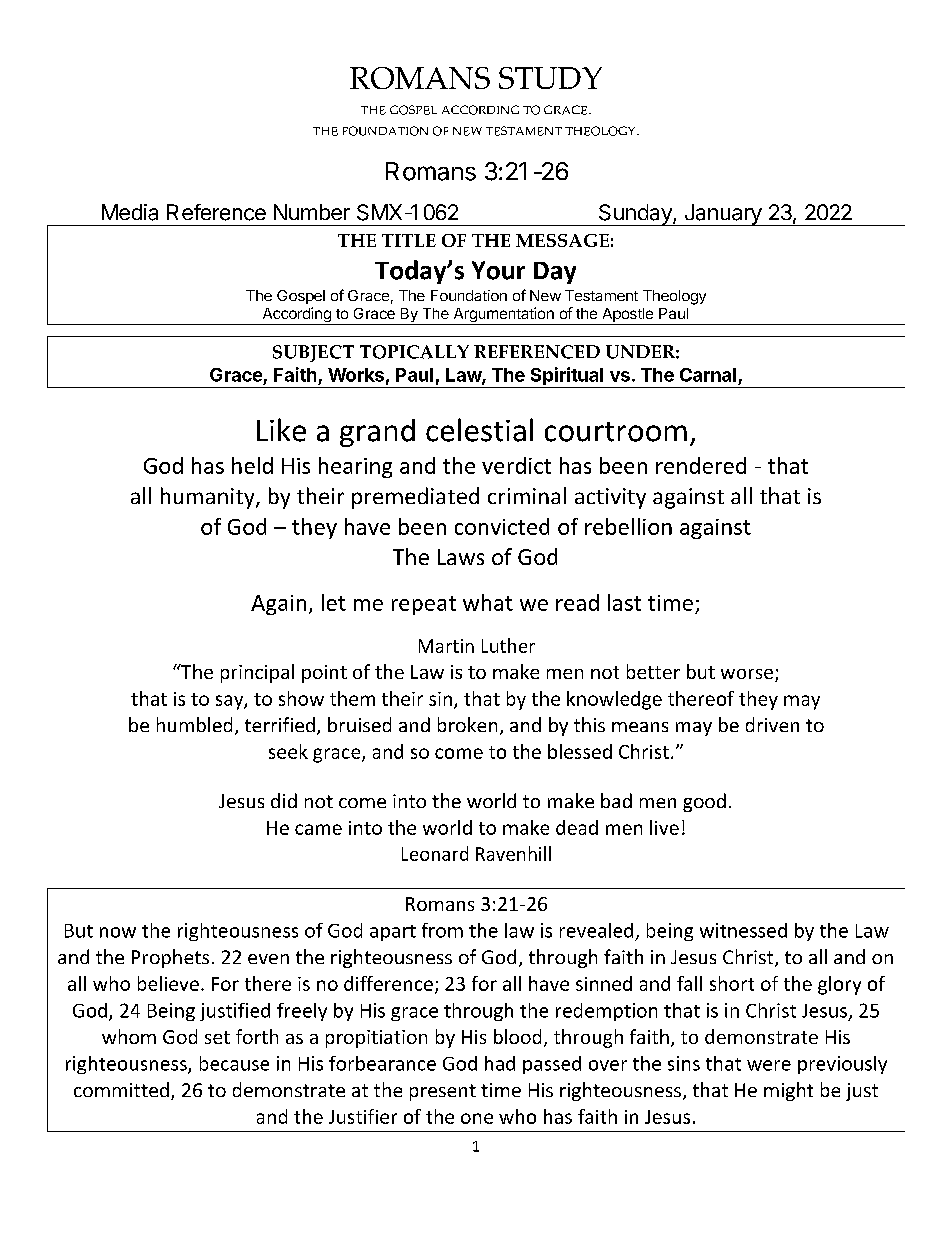  I want to click on Leonard, so click(435, 853).
